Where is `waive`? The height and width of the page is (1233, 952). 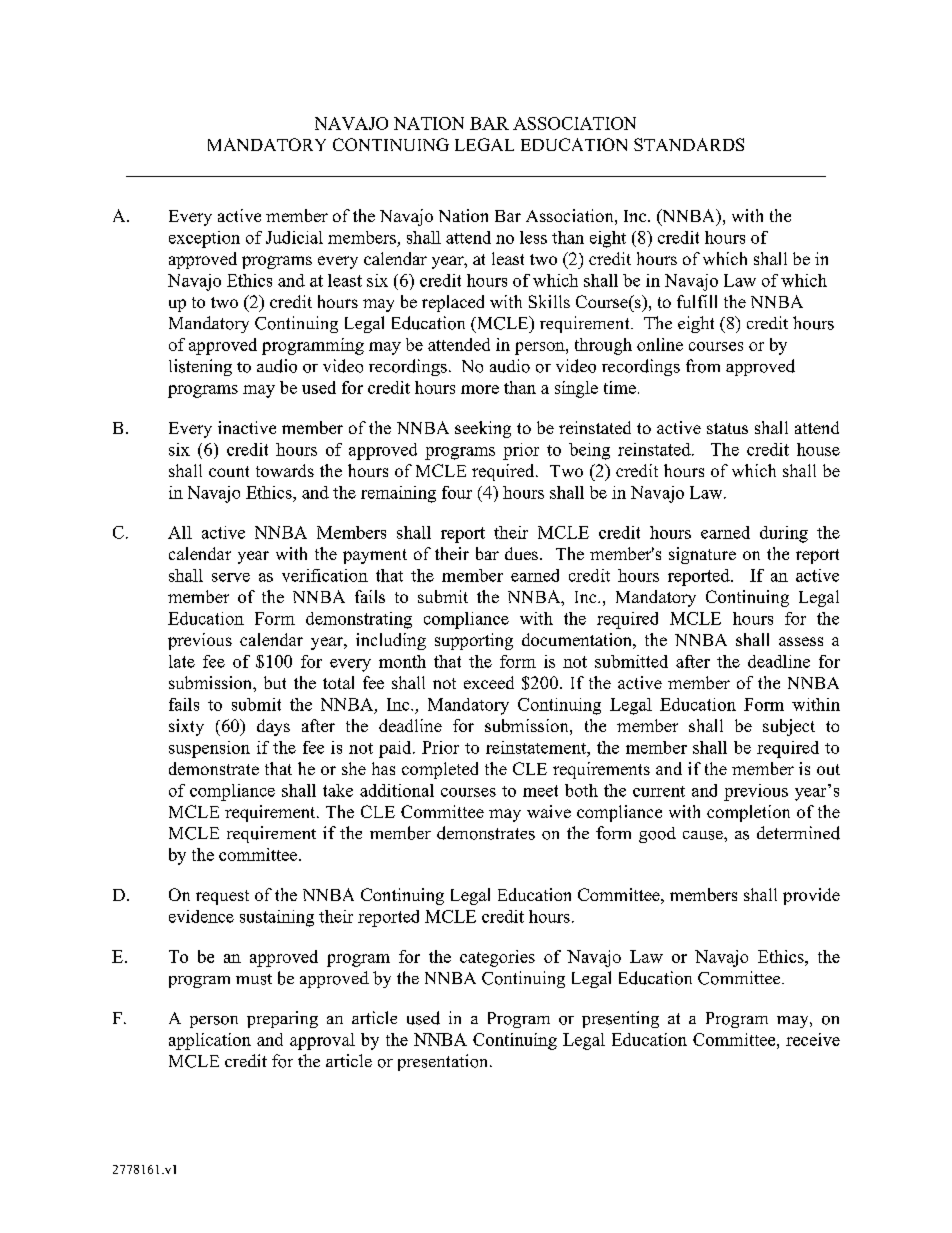 waive is located at coordinates (549, 811).
